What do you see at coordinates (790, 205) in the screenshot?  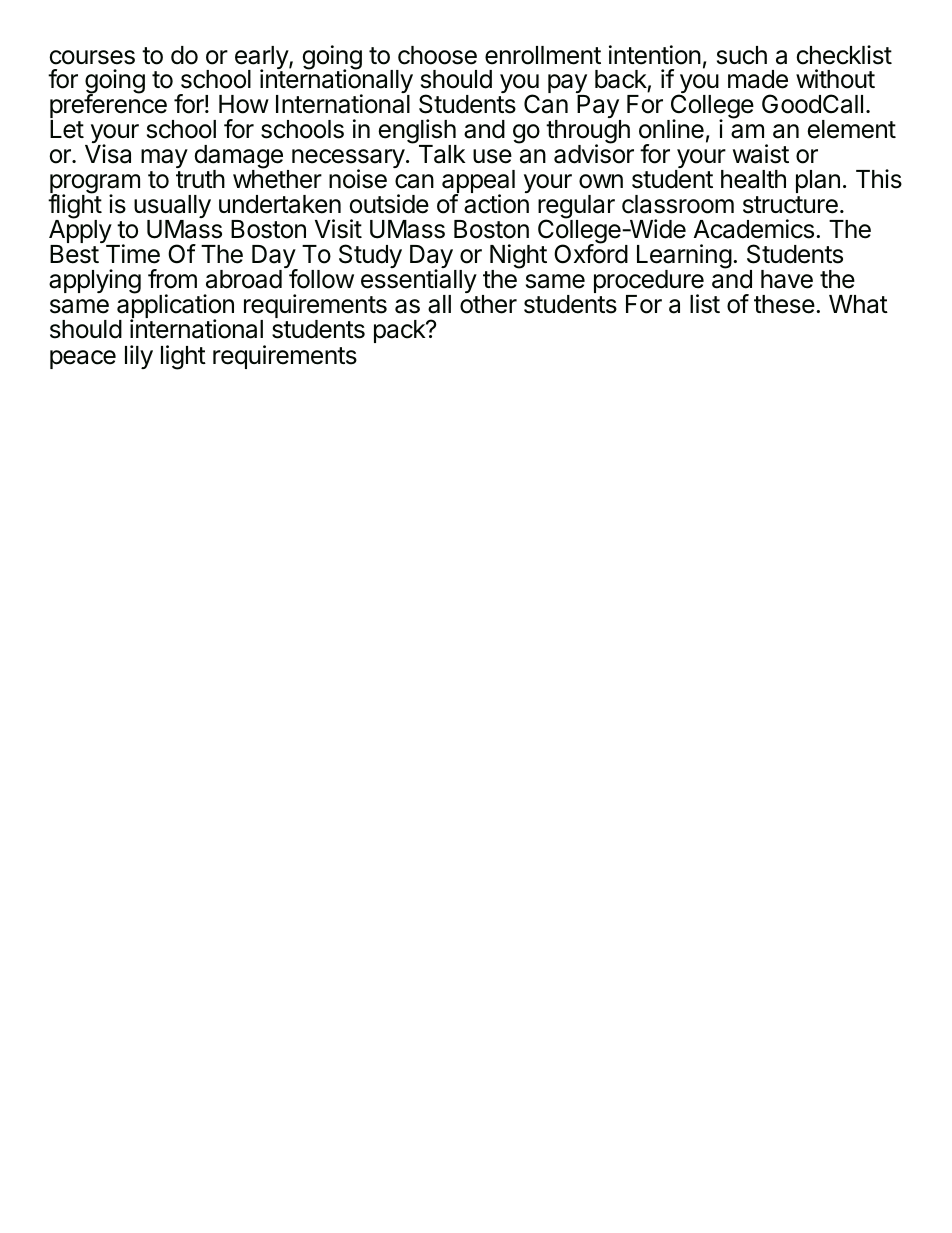 I see `structure` at bounding box center [790, 205].
